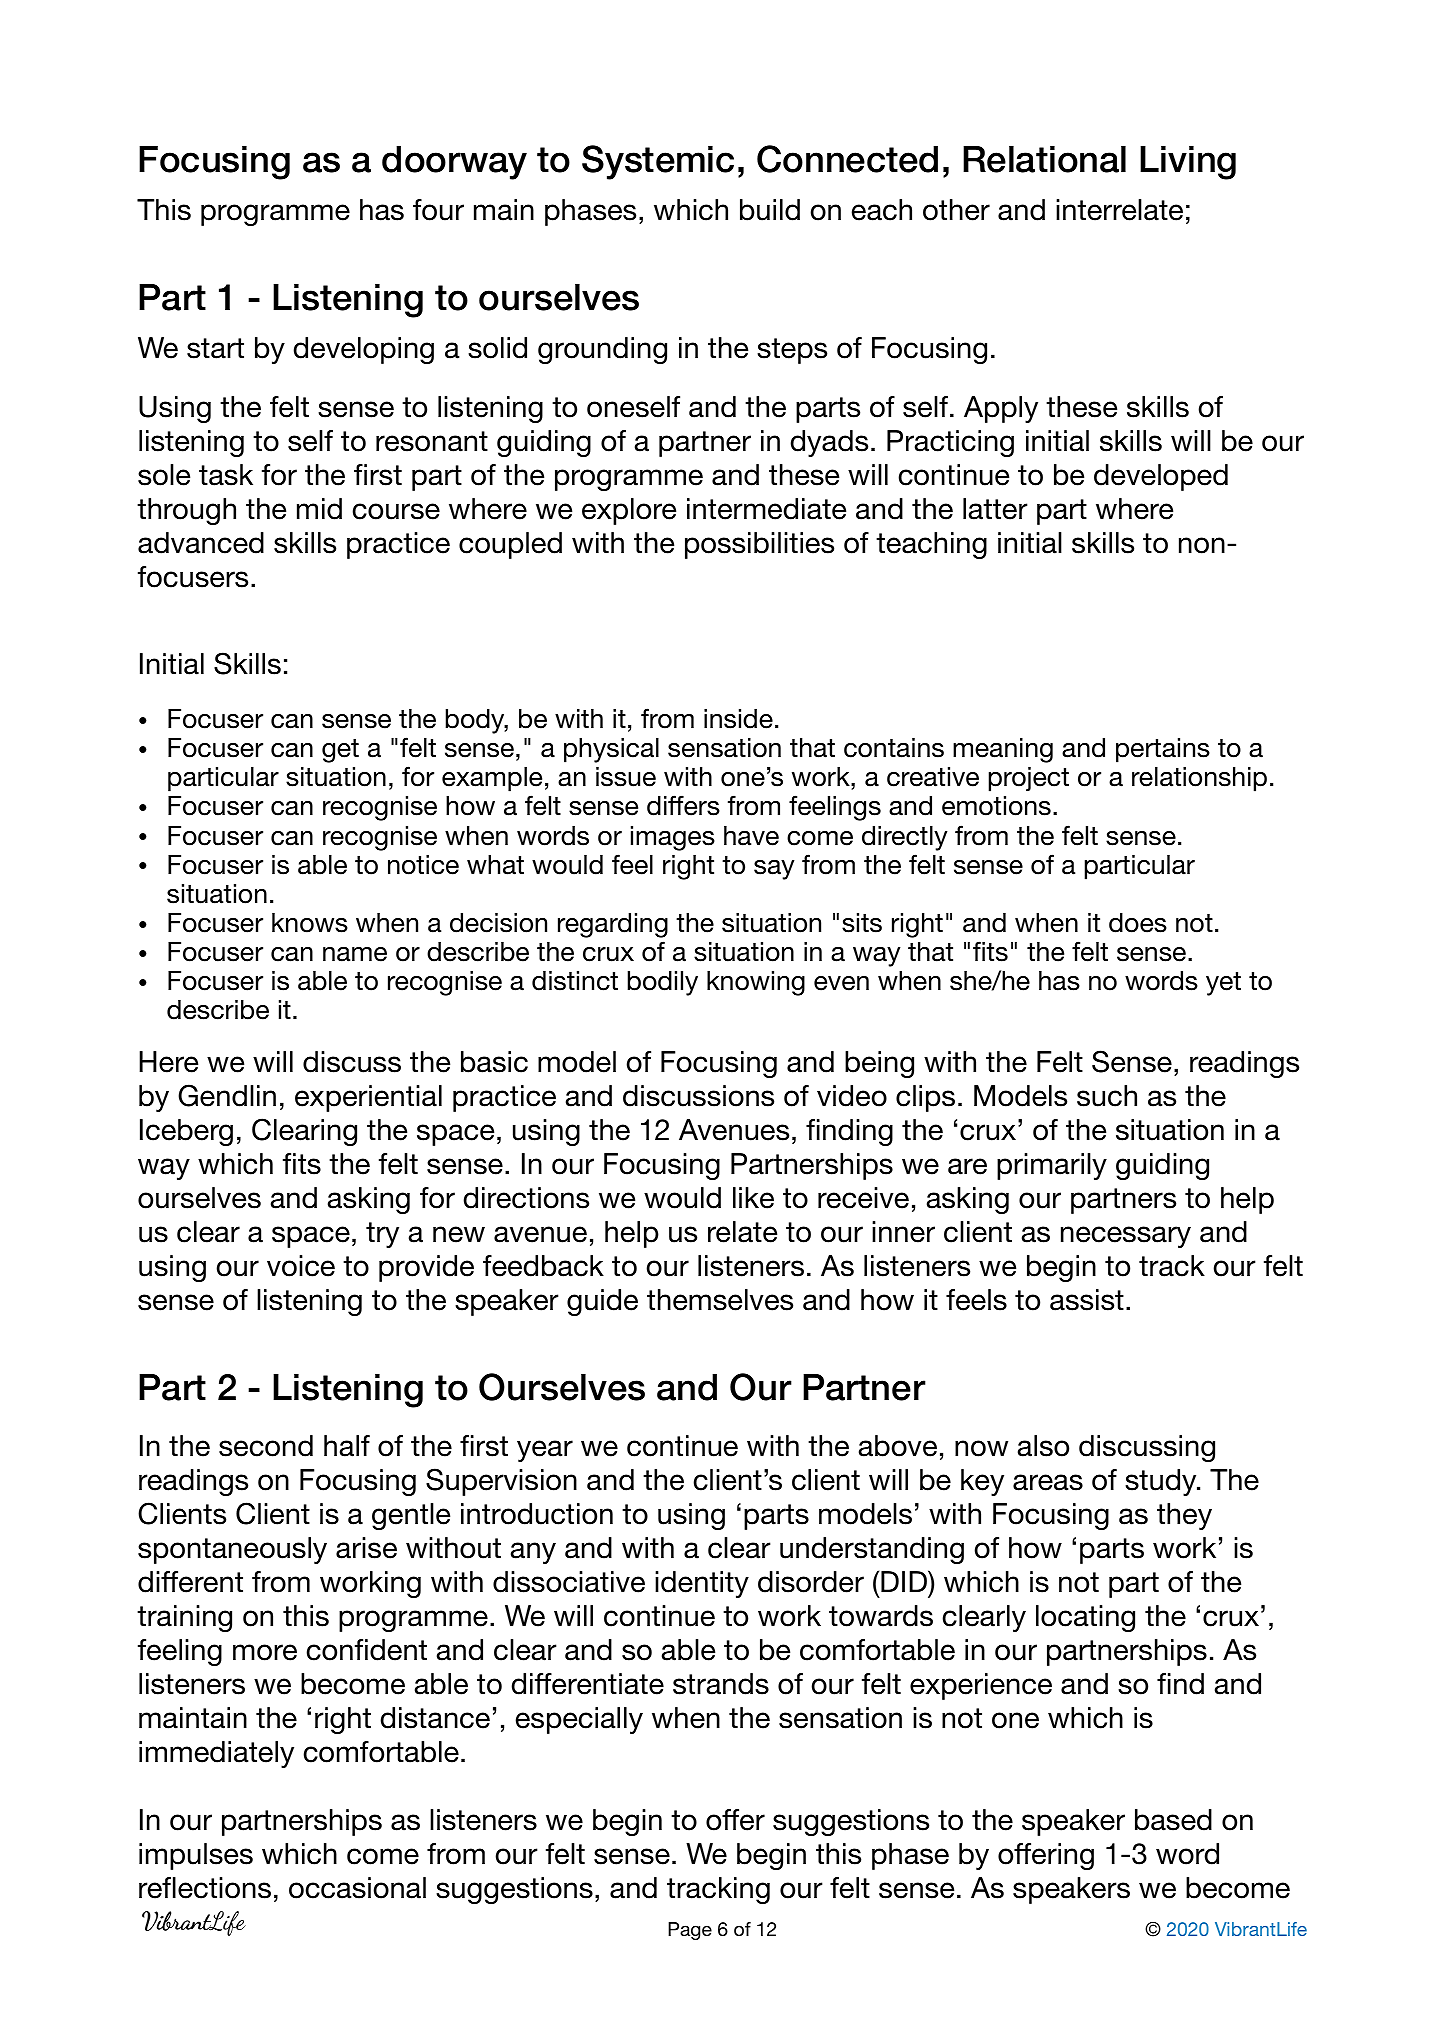  I want to click on such, so click(1107, 1096).
